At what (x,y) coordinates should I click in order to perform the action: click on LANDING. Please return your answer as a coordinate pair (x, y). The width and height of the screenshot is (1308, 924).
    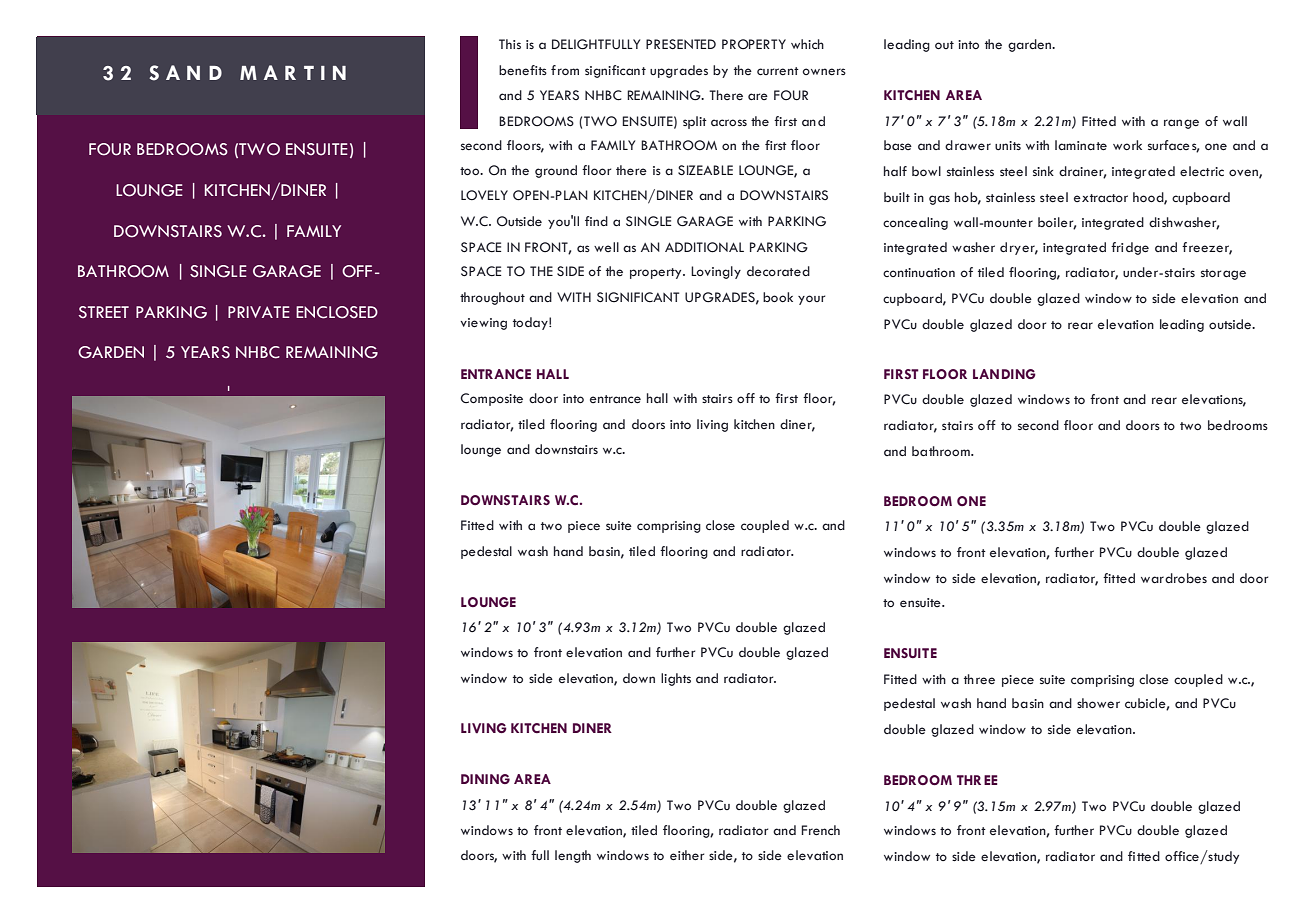
    Looking at the image, I should click on (1004, 374).
